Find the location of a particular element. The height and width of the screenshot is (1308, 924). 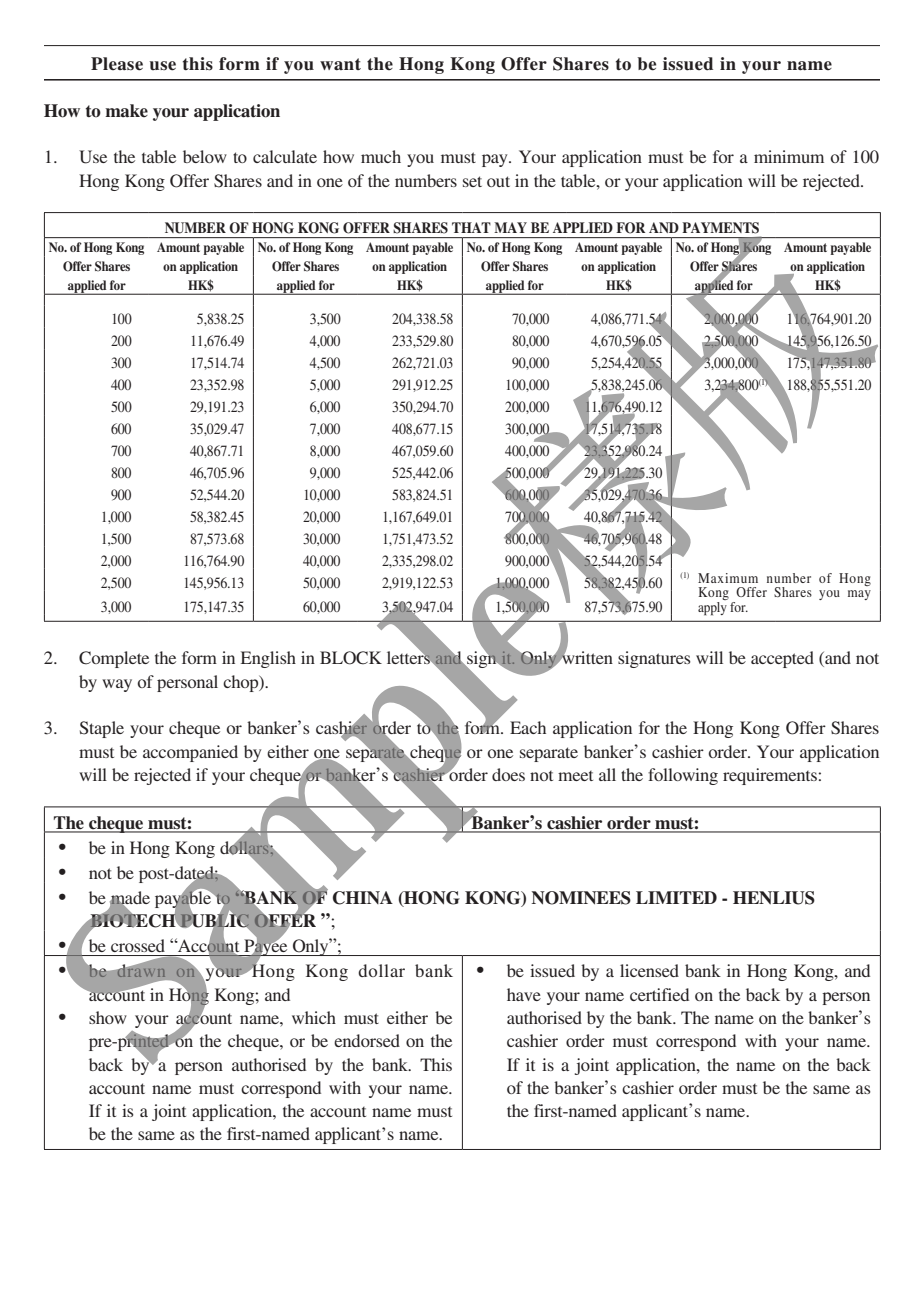

Complete is located at coordinates (114, 659).
